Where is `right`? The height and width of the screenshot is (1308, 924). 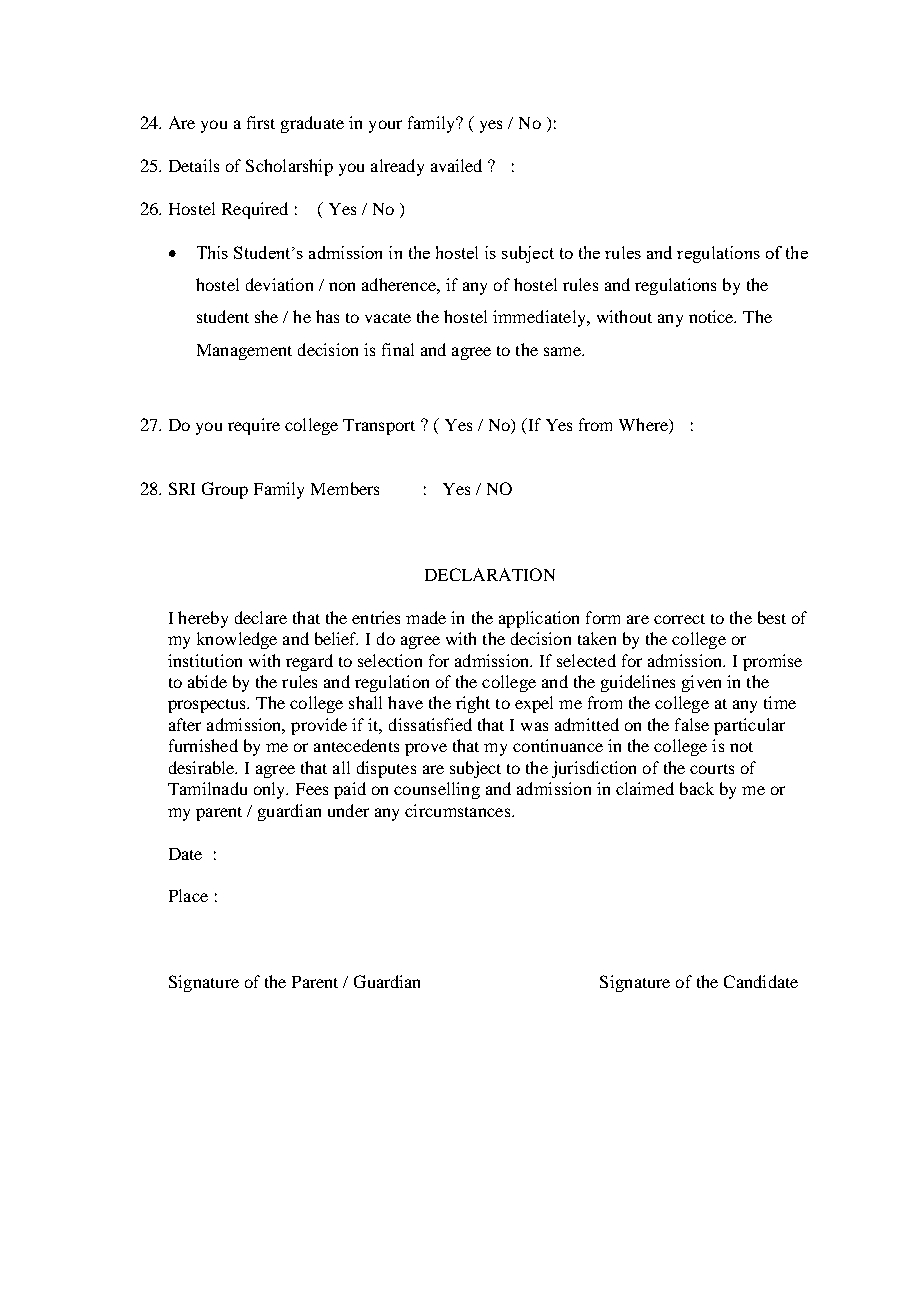 right is located at coordinates (473, 704).
